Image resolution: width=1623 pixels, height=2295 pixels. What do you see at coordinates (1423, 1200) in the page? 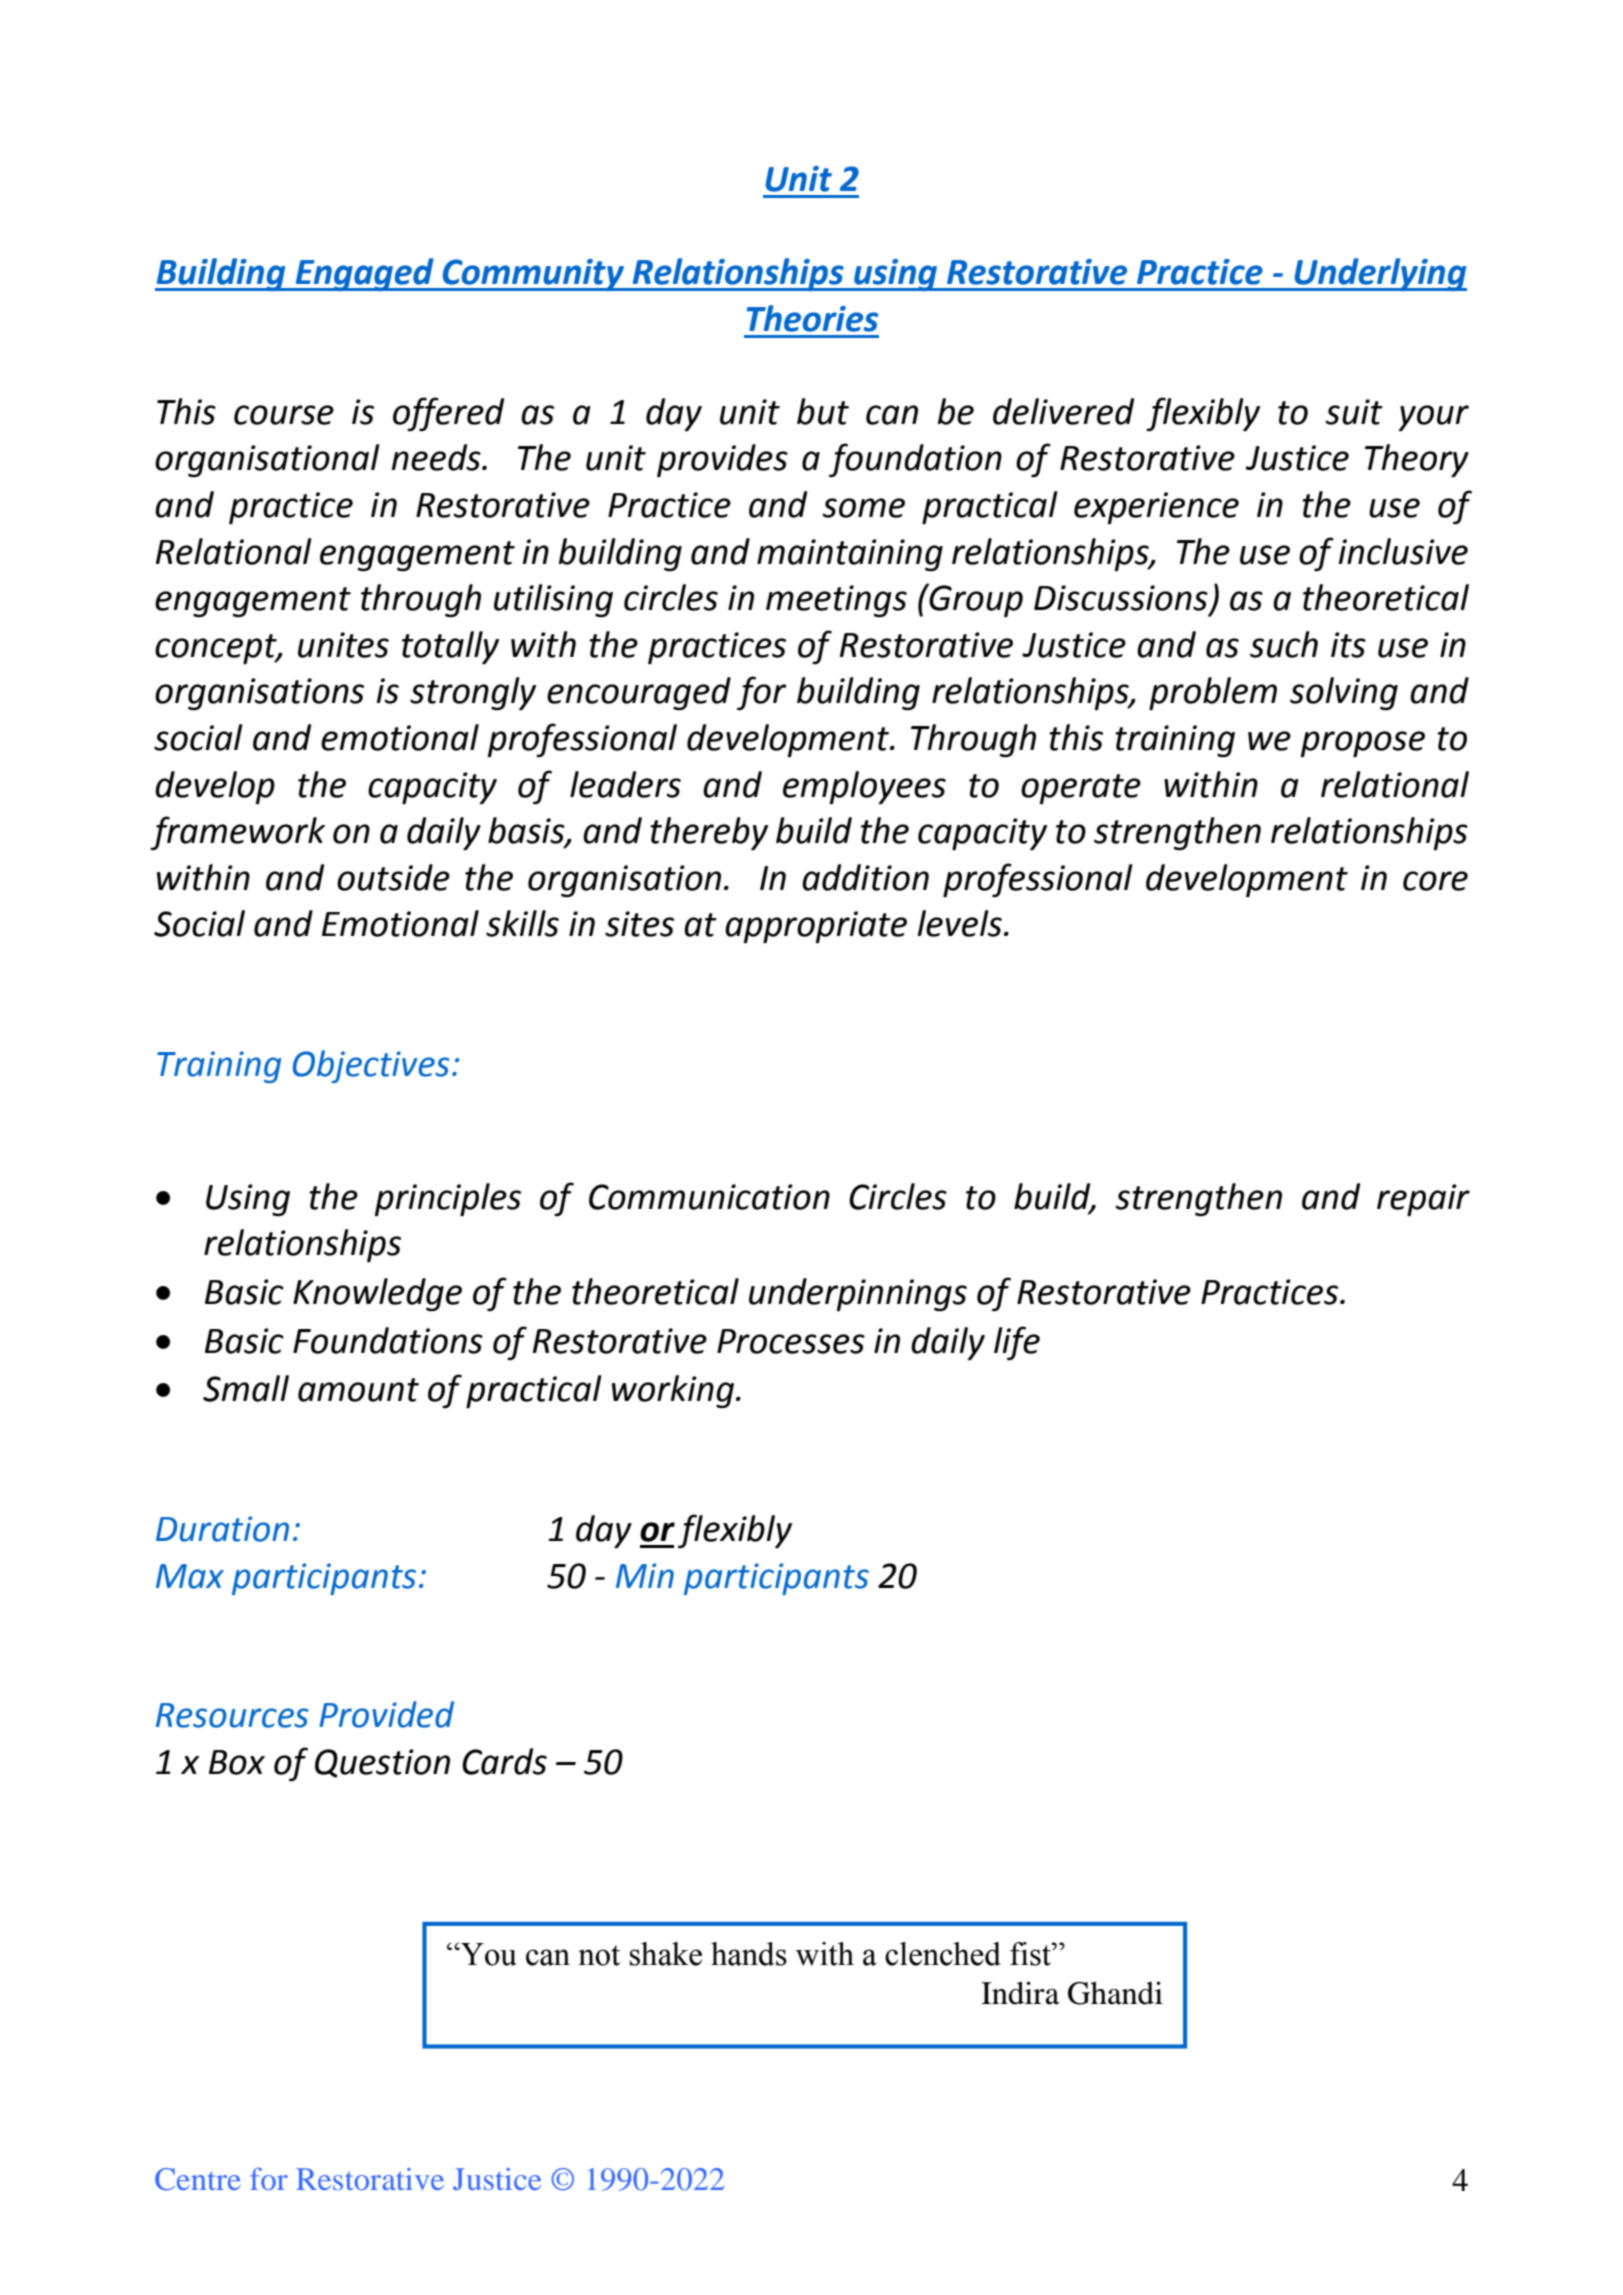
I see `repair` at bounding box center [1423, 1200].
